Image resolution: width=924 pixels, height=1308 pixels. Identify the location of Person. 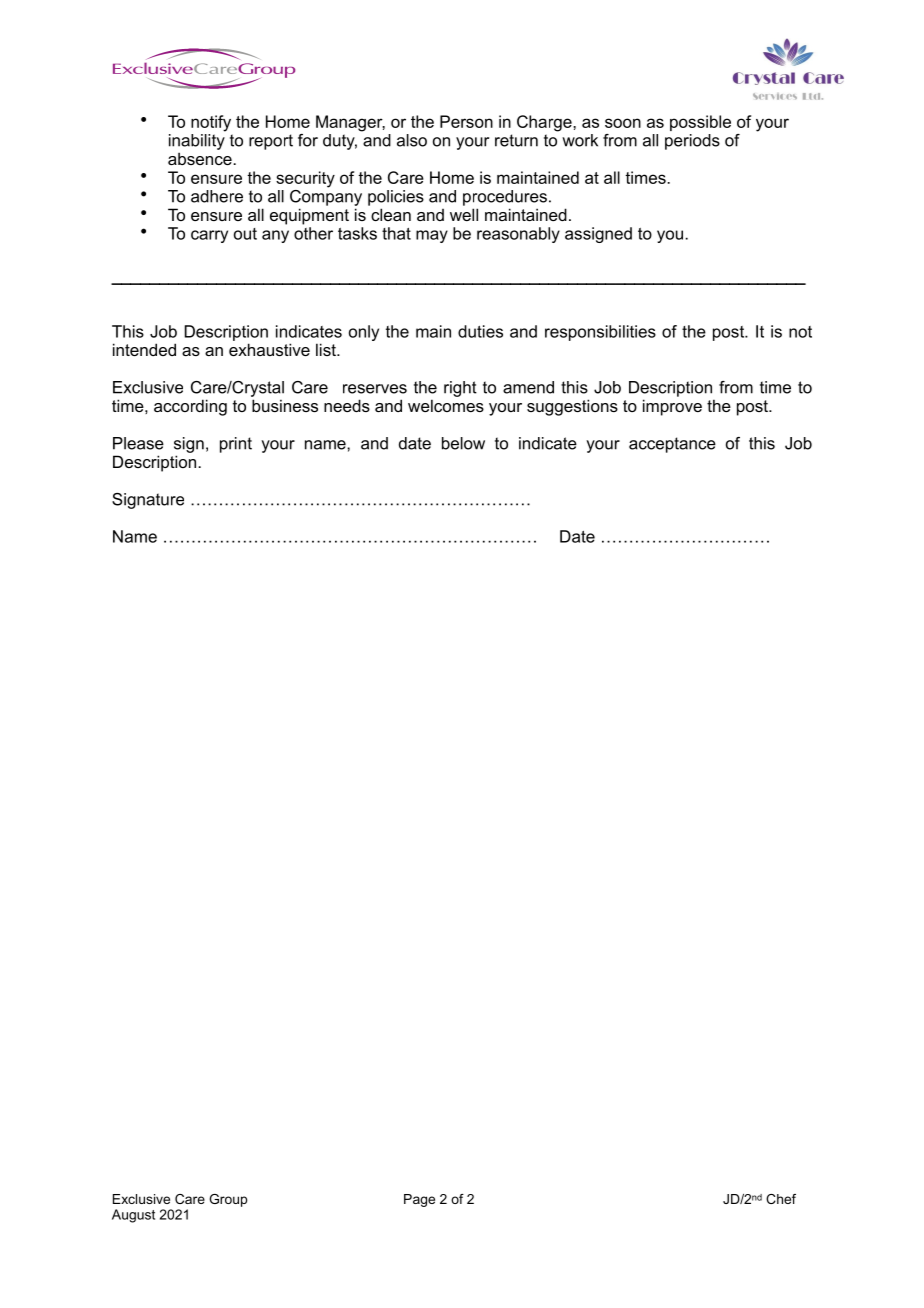
(466, 121).
